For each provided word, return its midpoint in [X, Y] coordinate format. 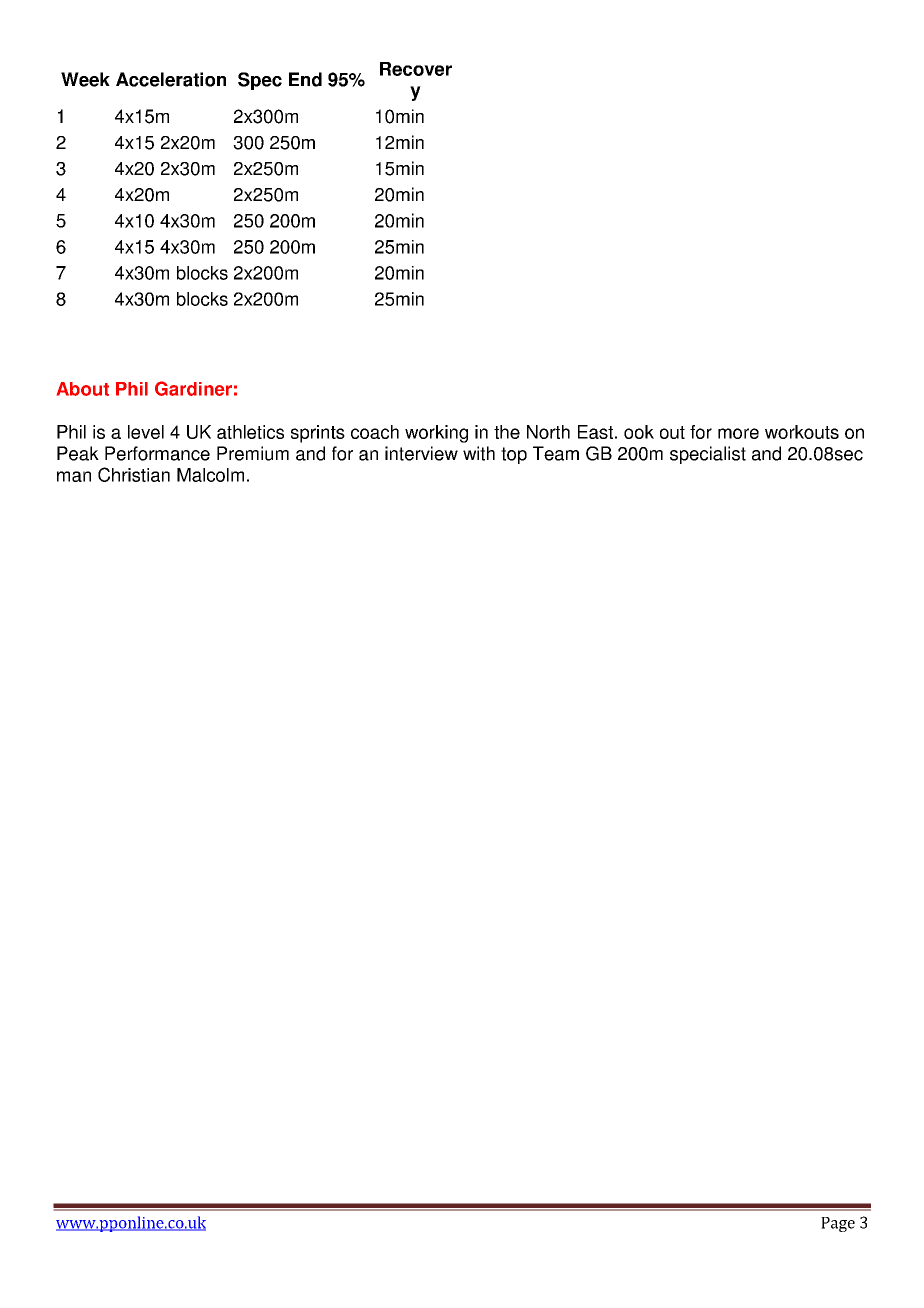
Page [838, 1224]
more [738, 433]
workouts [802, 432]
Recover [416, 69]
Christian [134, 474]
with [479, 453]
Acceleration [171, 79]
